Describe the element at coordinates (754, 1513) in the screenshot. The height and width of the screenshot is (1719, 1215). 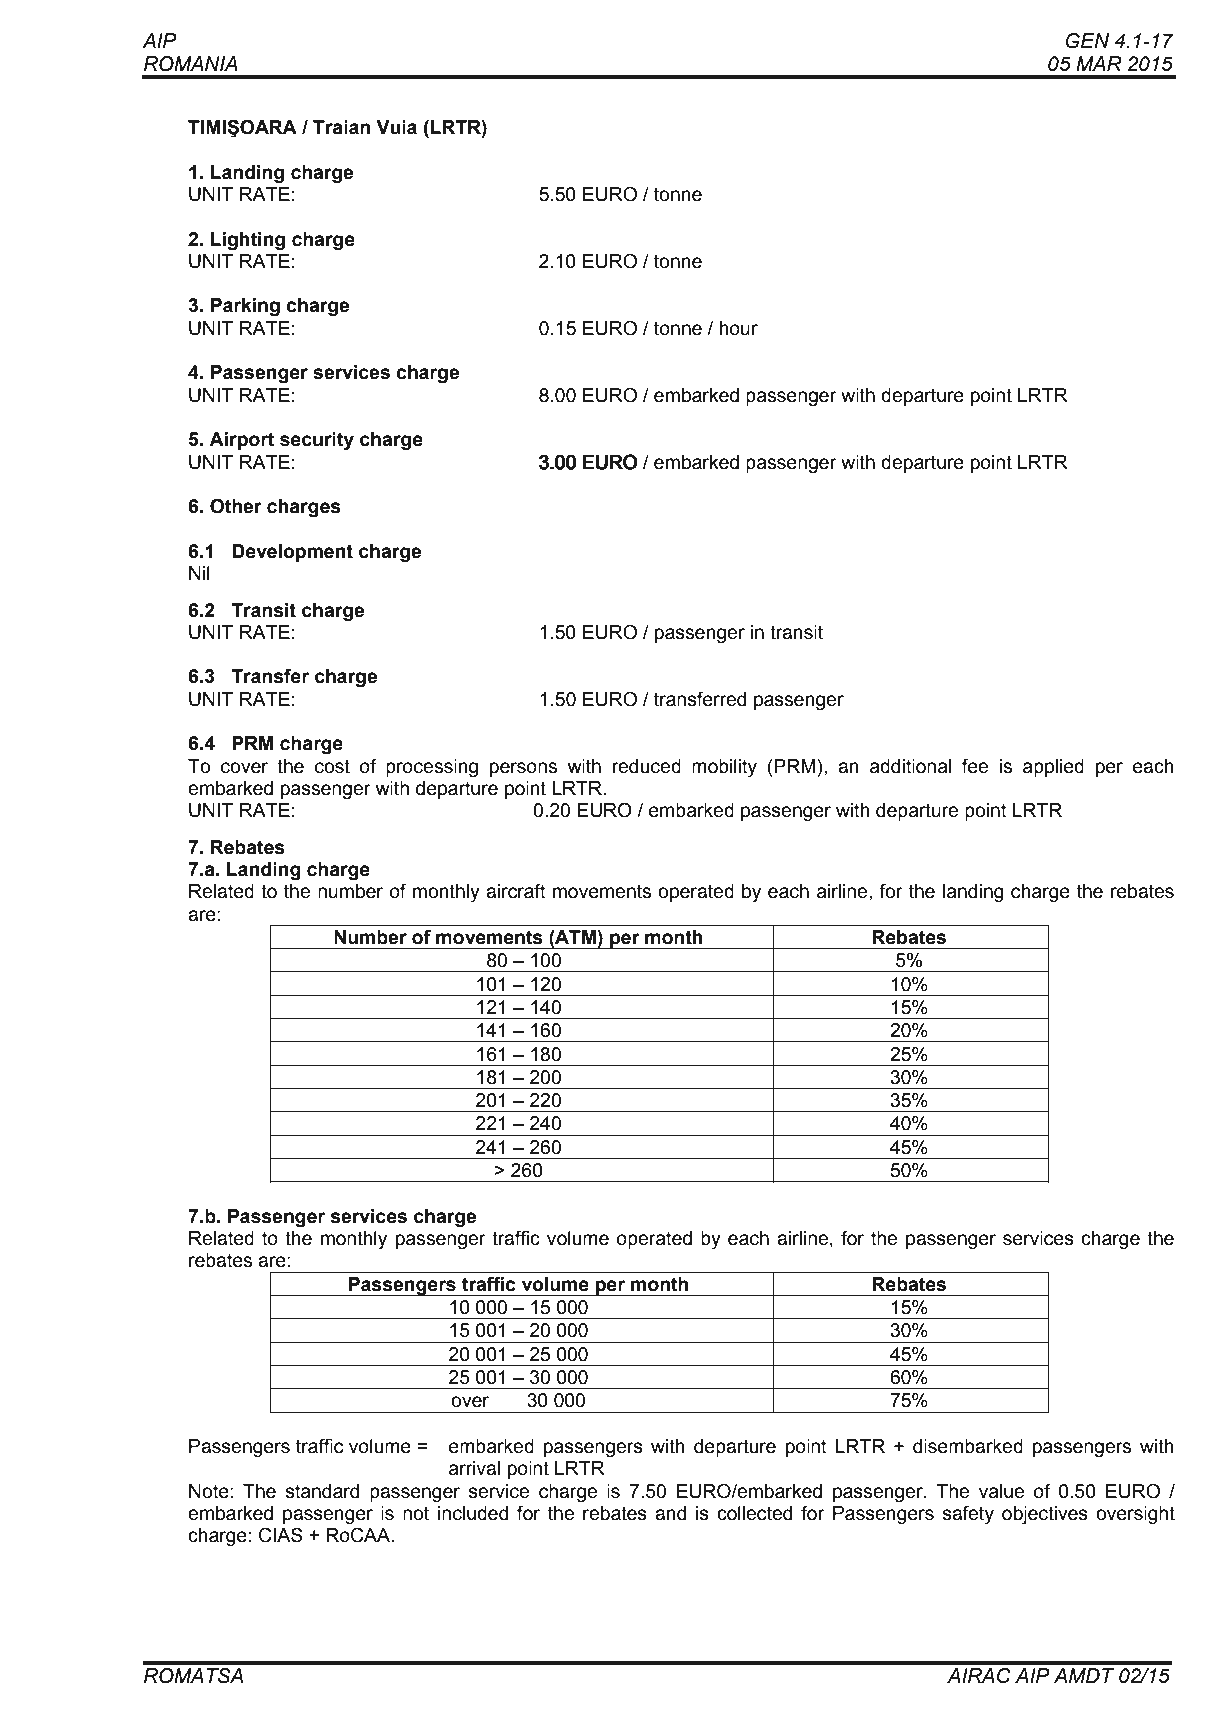
I see `collected` at that location.
